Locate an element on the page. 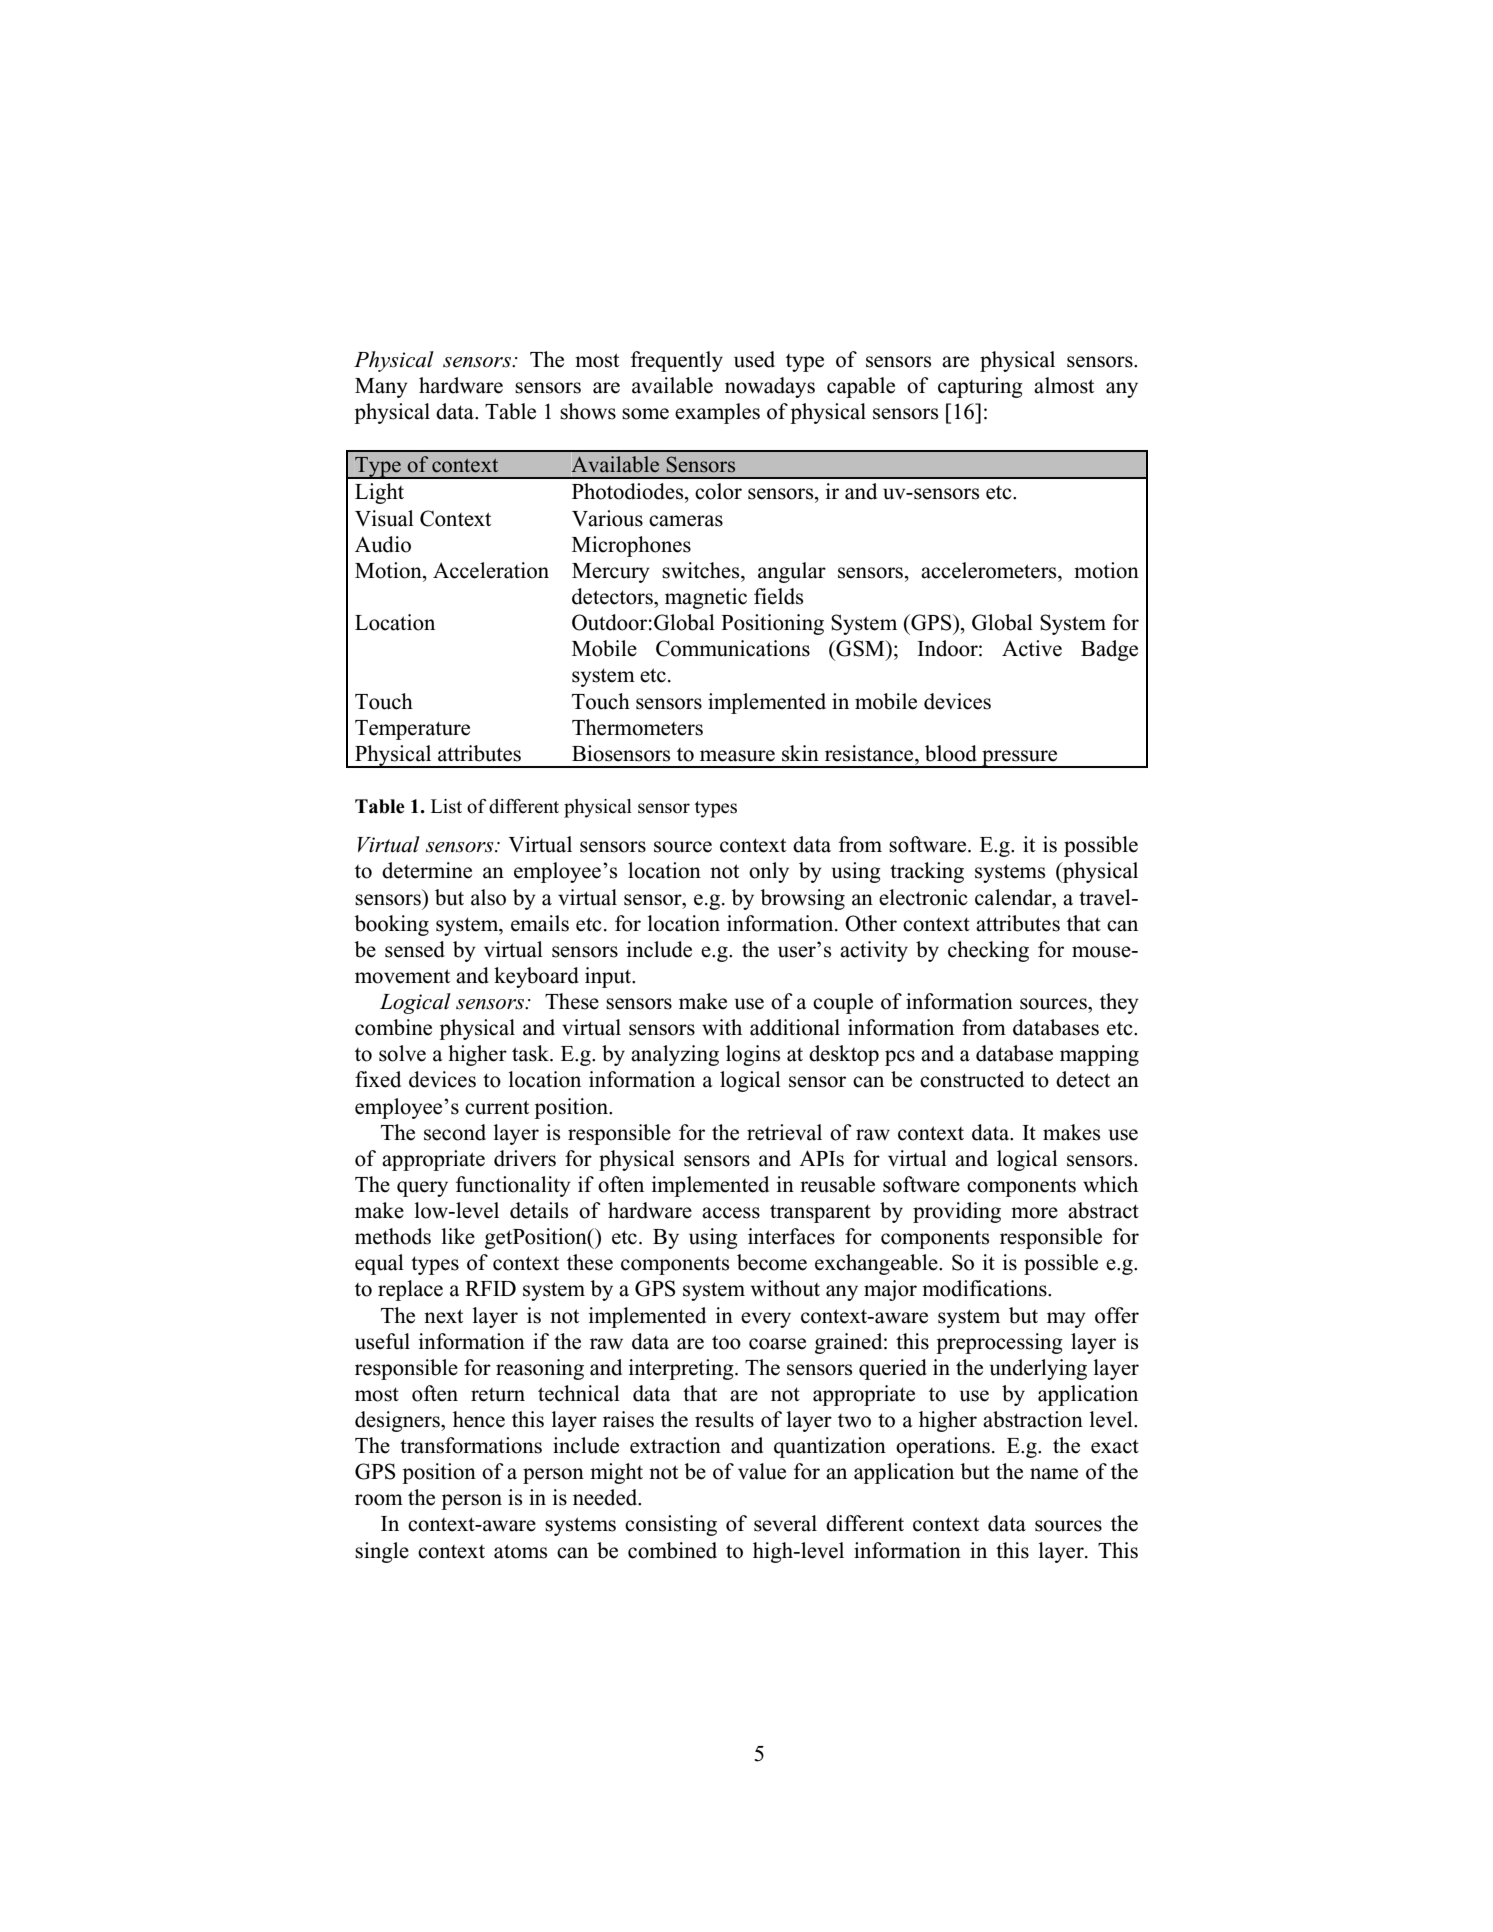 The image size is (1493, 1932). like is located at coordinates (458, 1236).
